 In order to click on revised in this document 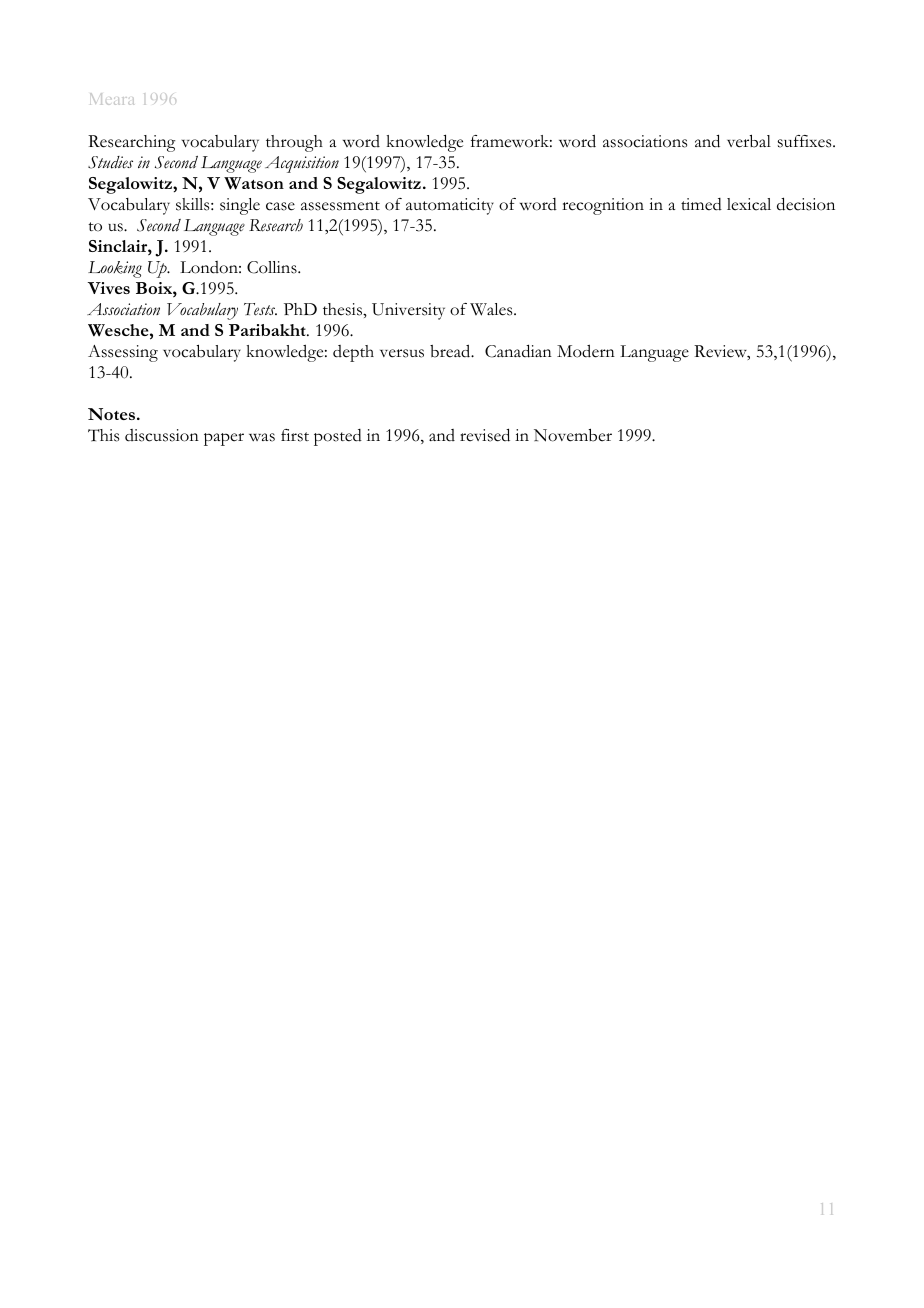, I will do `click(485, 435)`.
